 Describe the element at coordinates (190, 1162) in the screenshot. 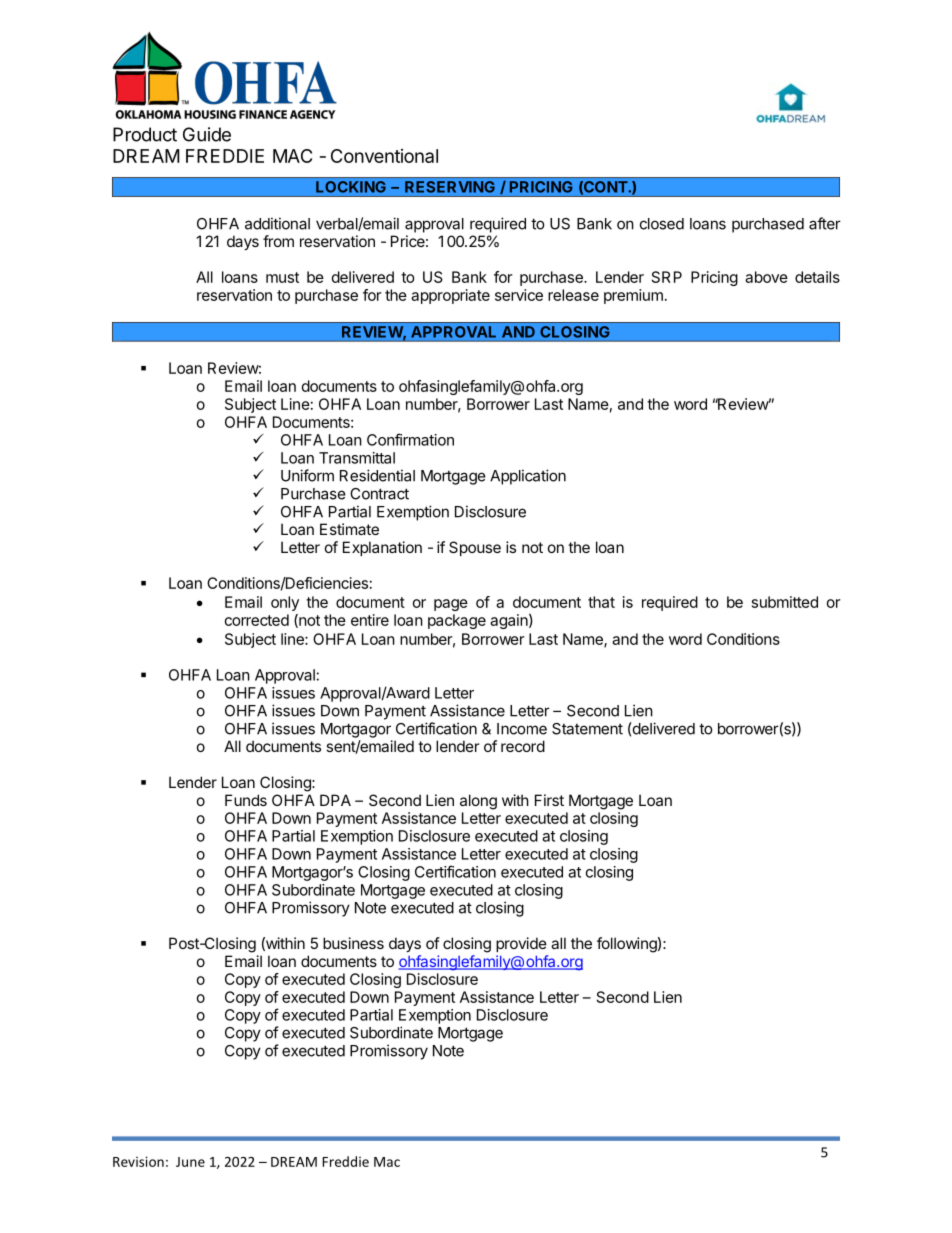

I see `June` at that location.
